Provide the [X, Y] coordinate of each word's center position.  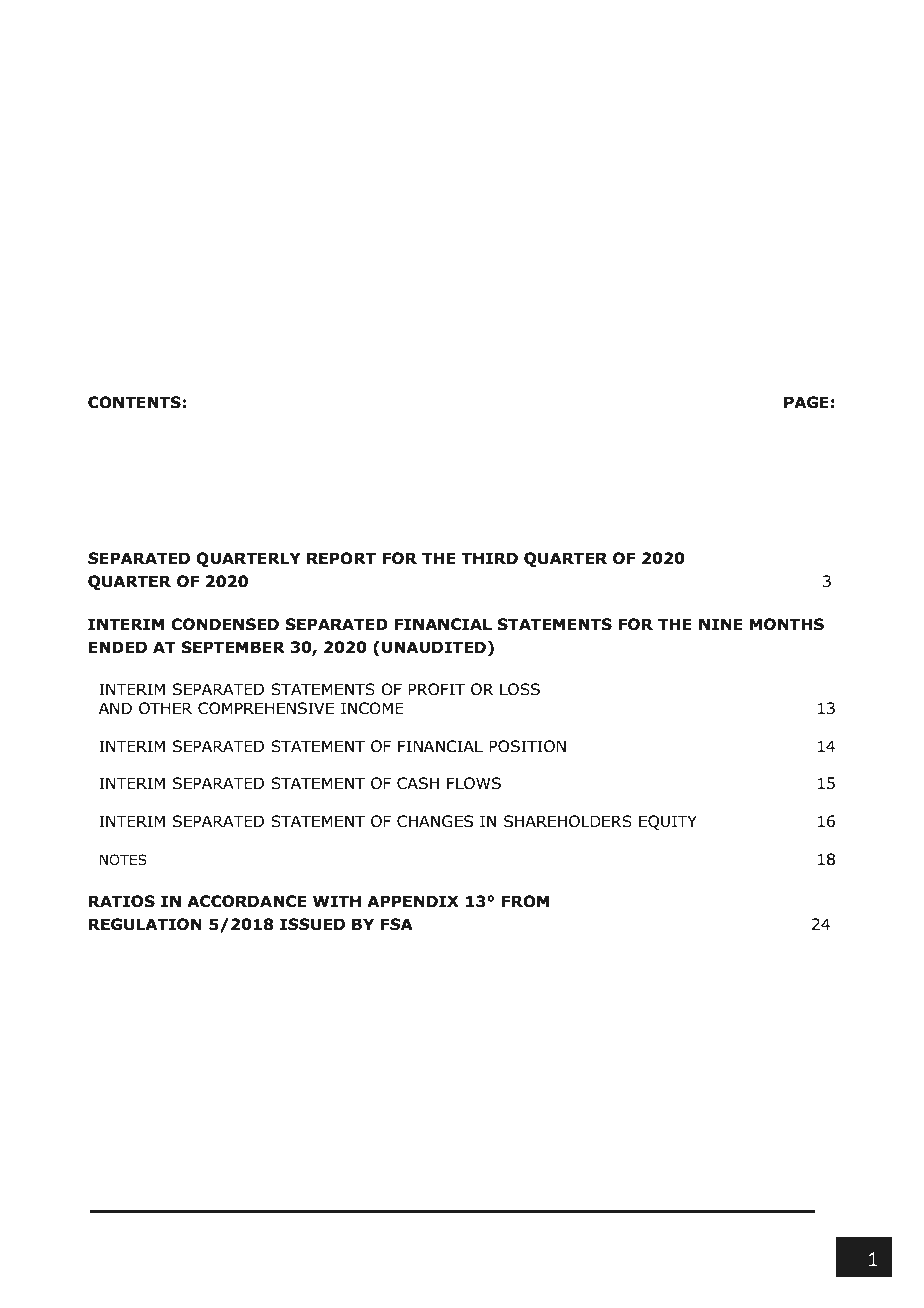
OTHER [165, 708]
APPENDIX [413, 901]
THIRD [490, 558]
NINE [721, 624]
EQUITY [668, 822]
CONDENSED [225, 624]
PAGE [806, 402]
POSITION [527, 746]
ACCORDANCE [246, 901]
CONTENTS [134, 402]
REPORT [341, 558]
